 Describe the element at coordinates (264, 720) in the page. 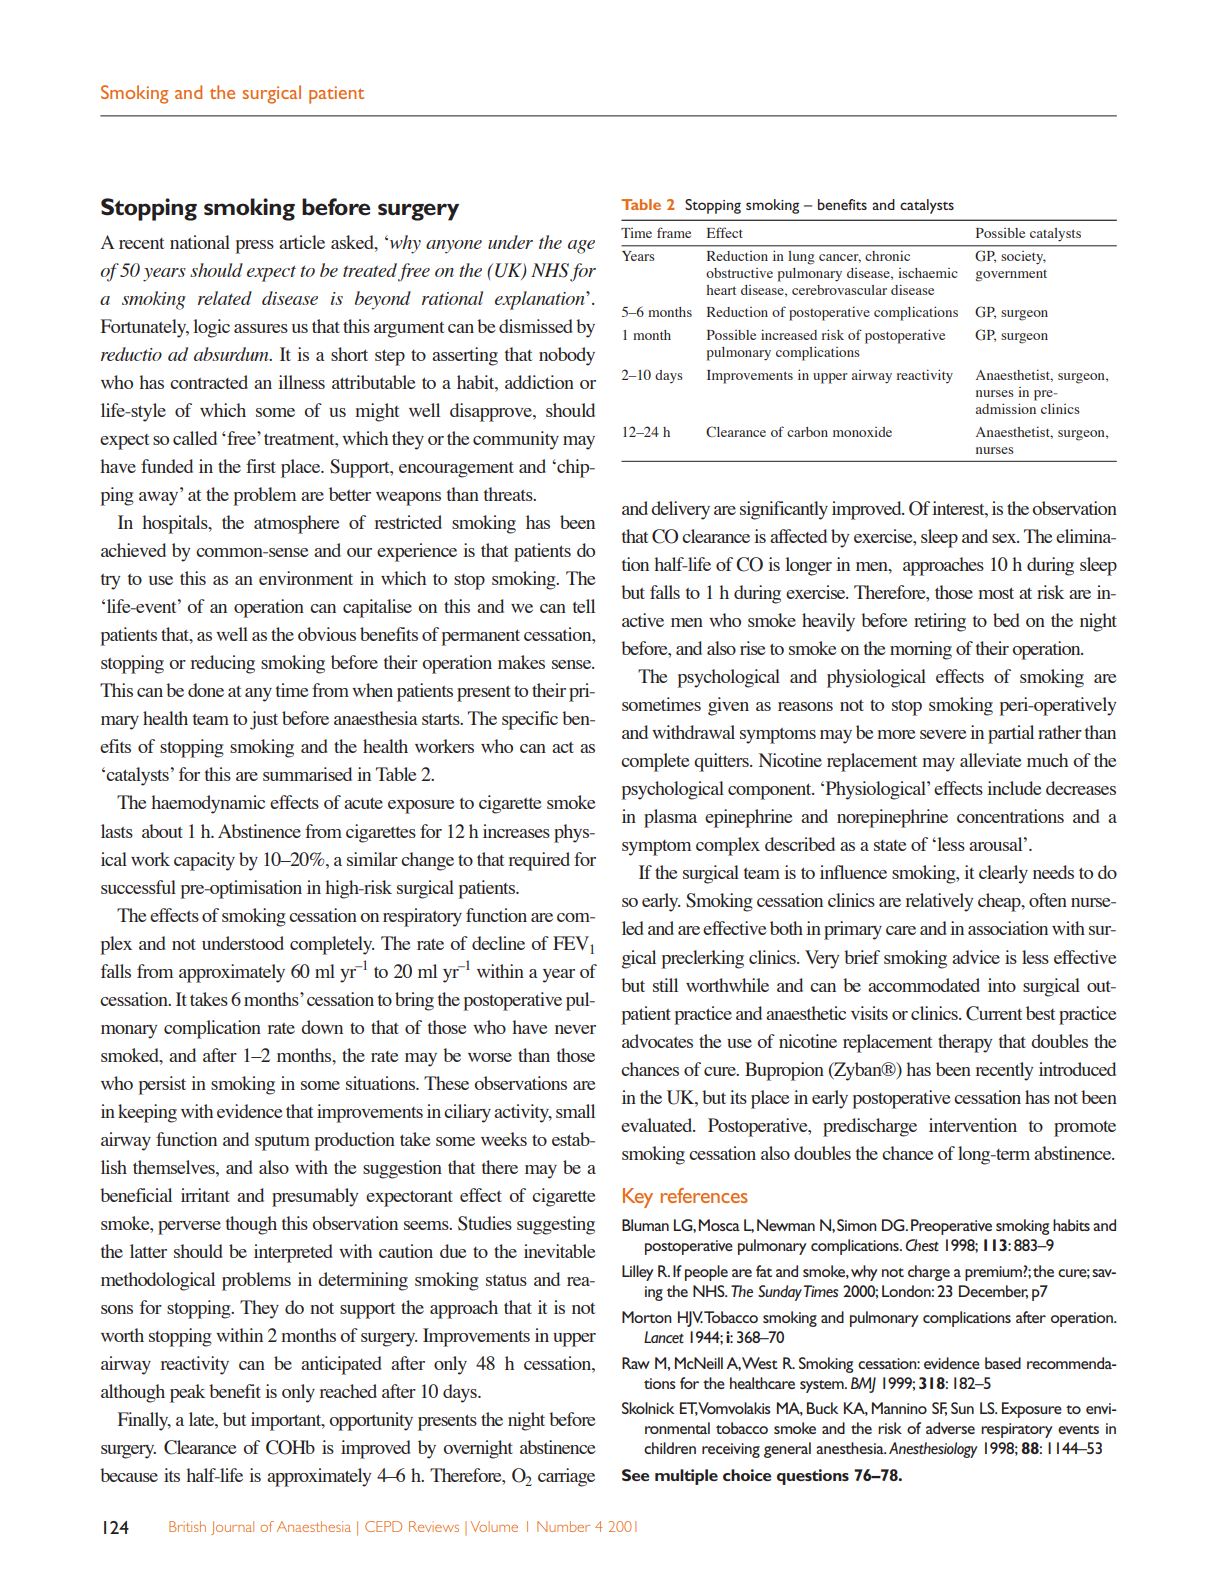

I see `just` at that location.
